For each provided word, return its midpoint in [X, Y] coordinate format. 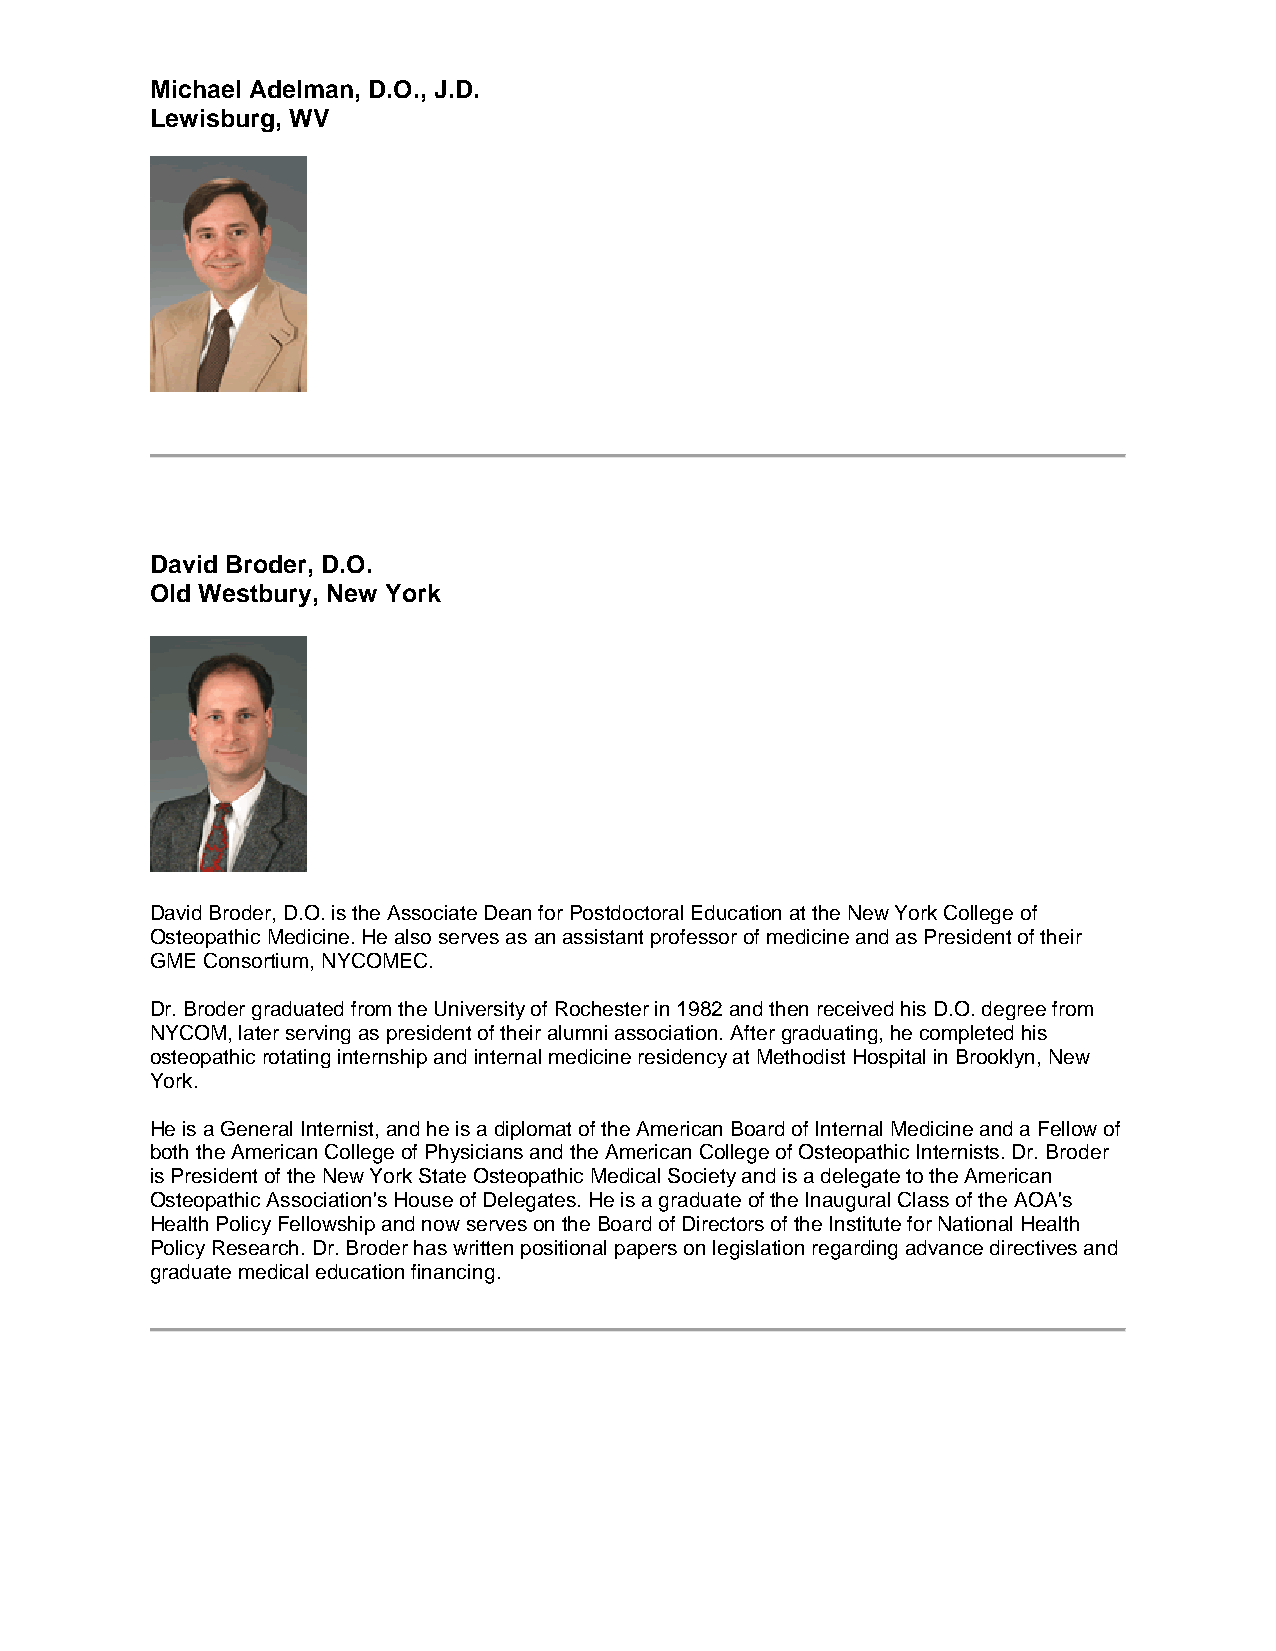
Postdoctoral [627, 912]
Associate [432, 912]
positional [563, 1249]
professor [694, 938]
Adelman [301, 89]
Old [170, 593]
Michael [196, 89]
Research [255, 1247]
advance [944, 1247]
